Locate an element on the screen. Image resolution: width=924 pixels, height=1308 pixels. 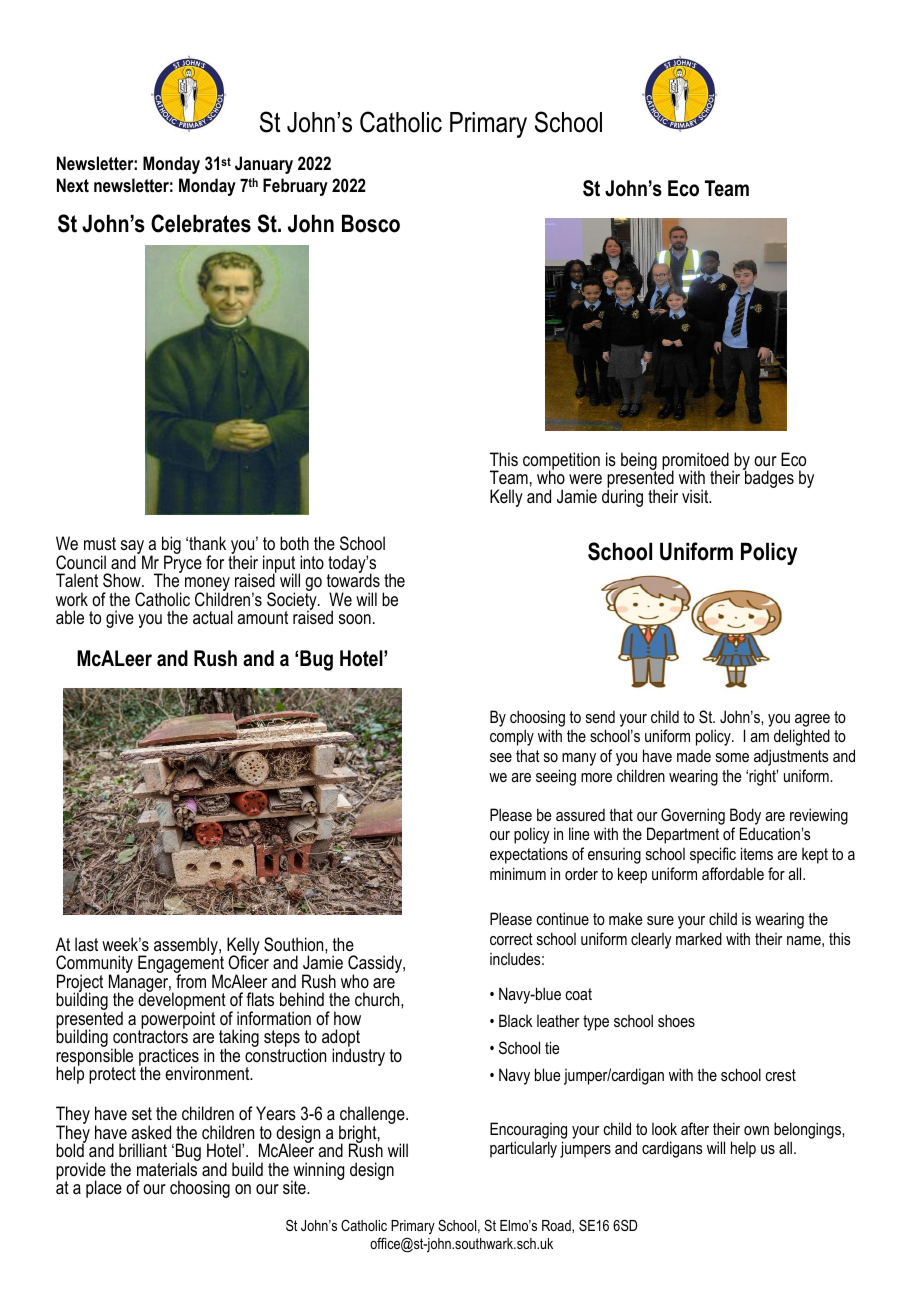
being is located at coordinates (639, 462).
